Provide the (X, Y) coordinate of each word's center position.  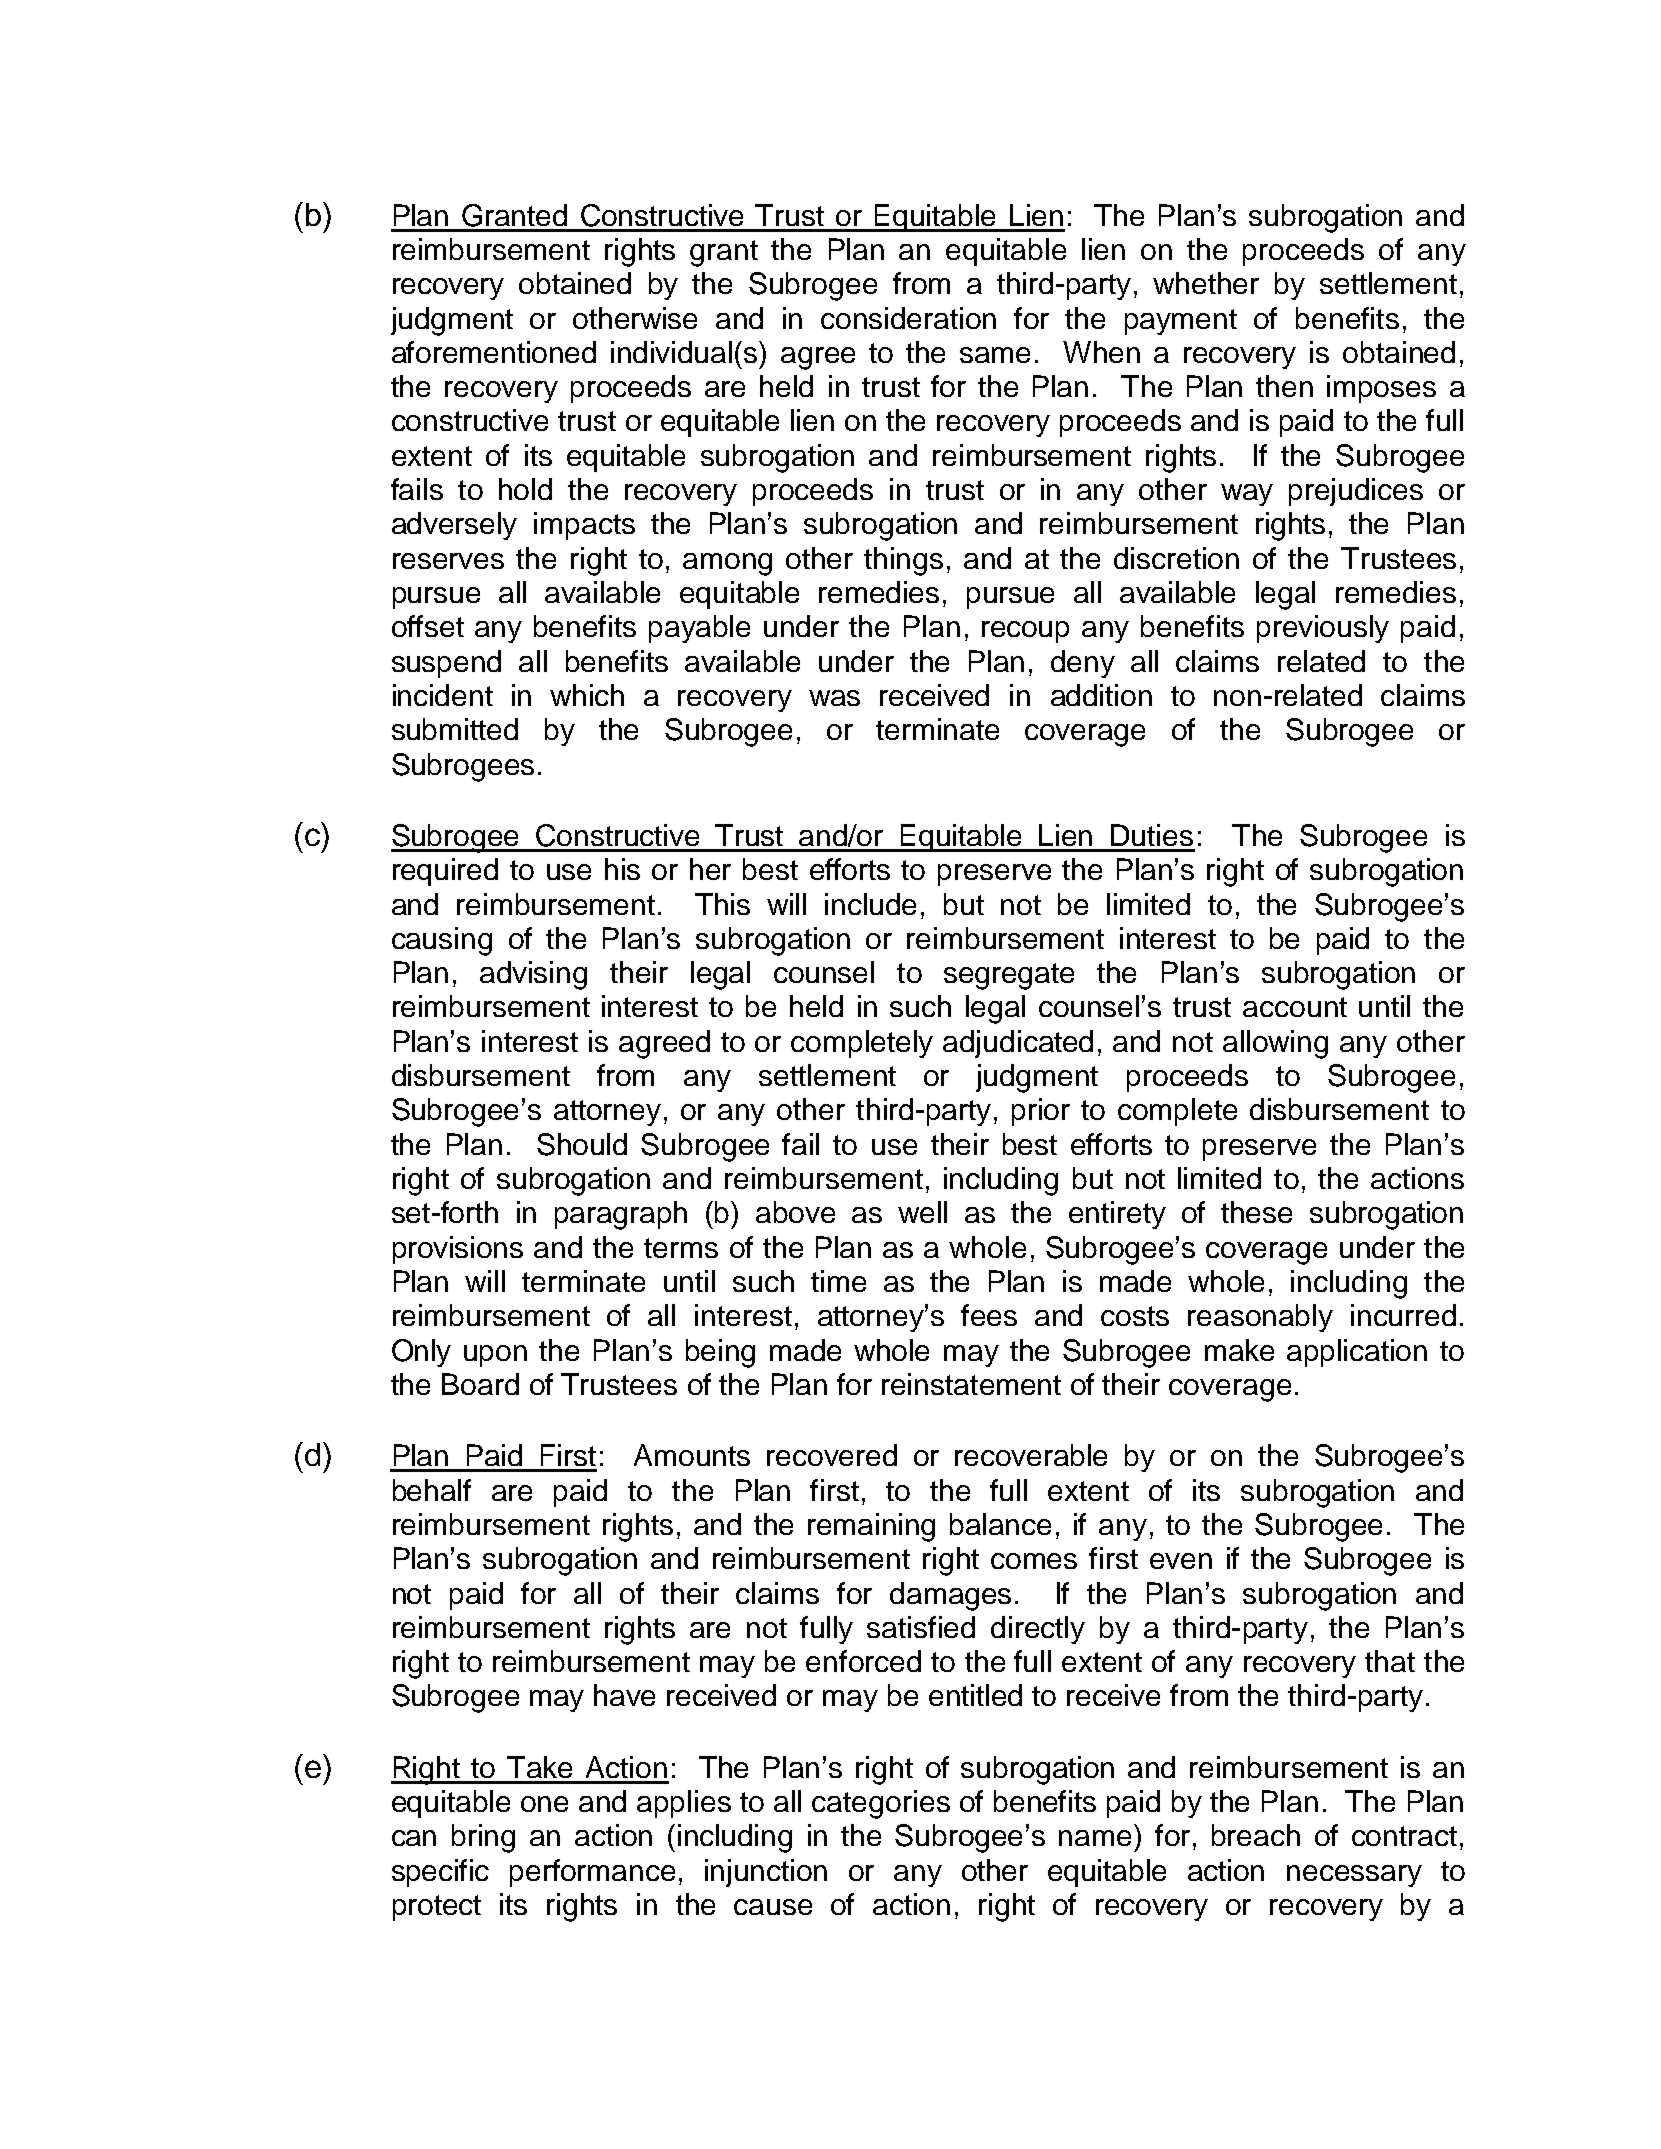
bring (483, 1838)
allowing (1275, 1044)
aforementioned (494, 352)
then (1284, 386)
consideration (908, 318)
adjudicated (1018, 1044)
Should (582, 1144)
